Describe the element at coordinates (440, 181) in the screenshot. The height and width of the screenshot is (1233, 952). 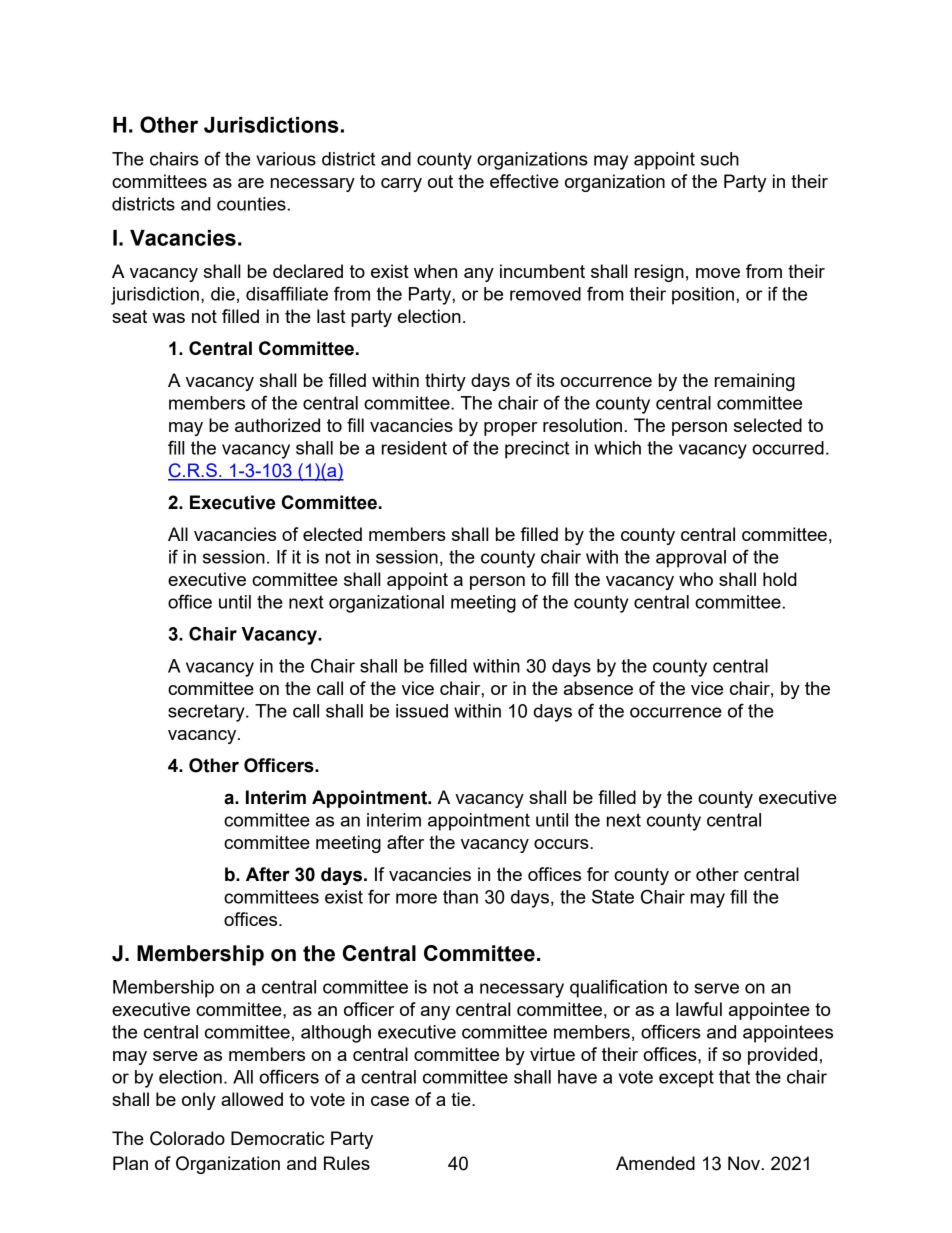
I see `out` at that location.
